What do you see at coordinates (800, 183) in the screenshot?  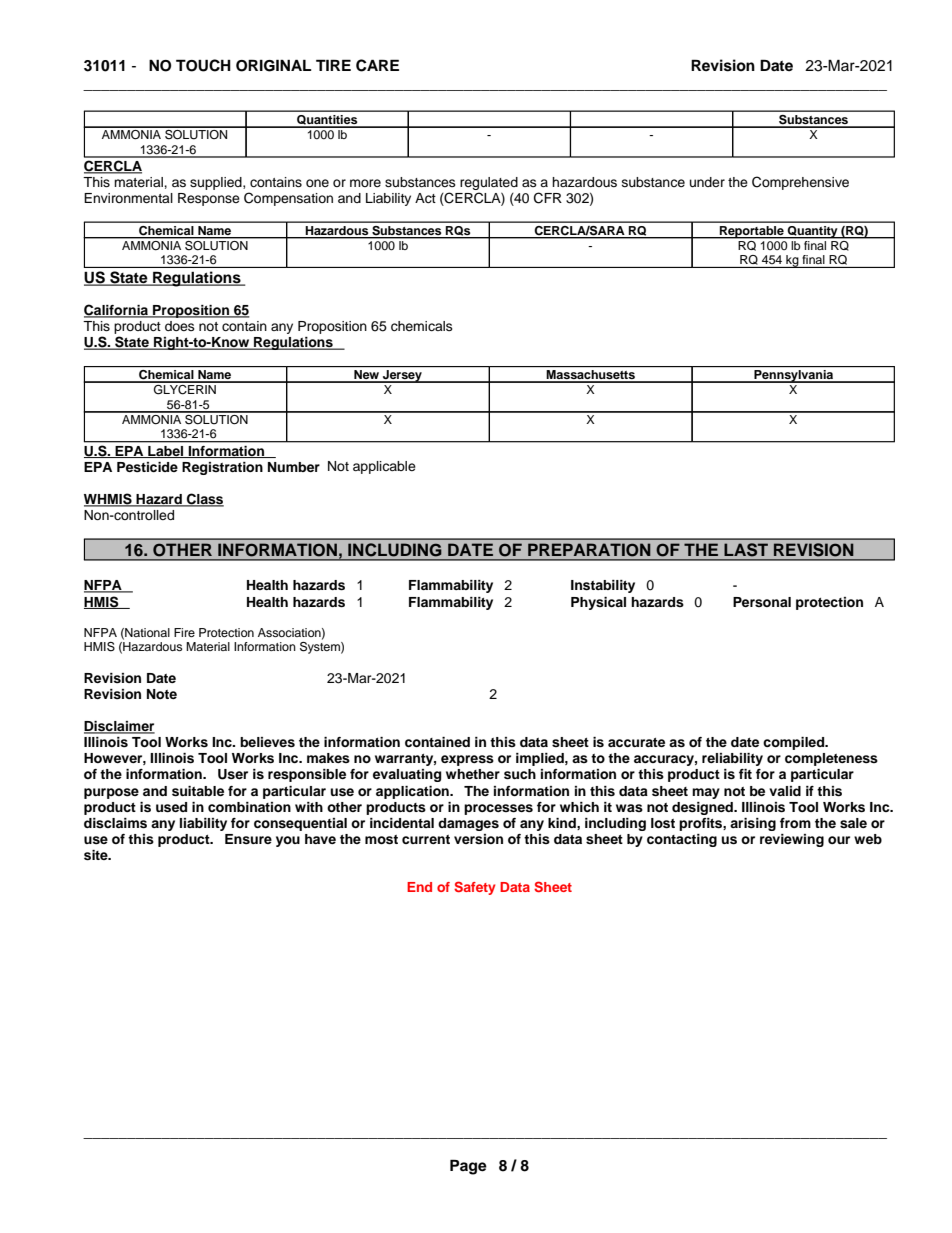 I see `Comprehensive` at bounding box center [800, 183].
